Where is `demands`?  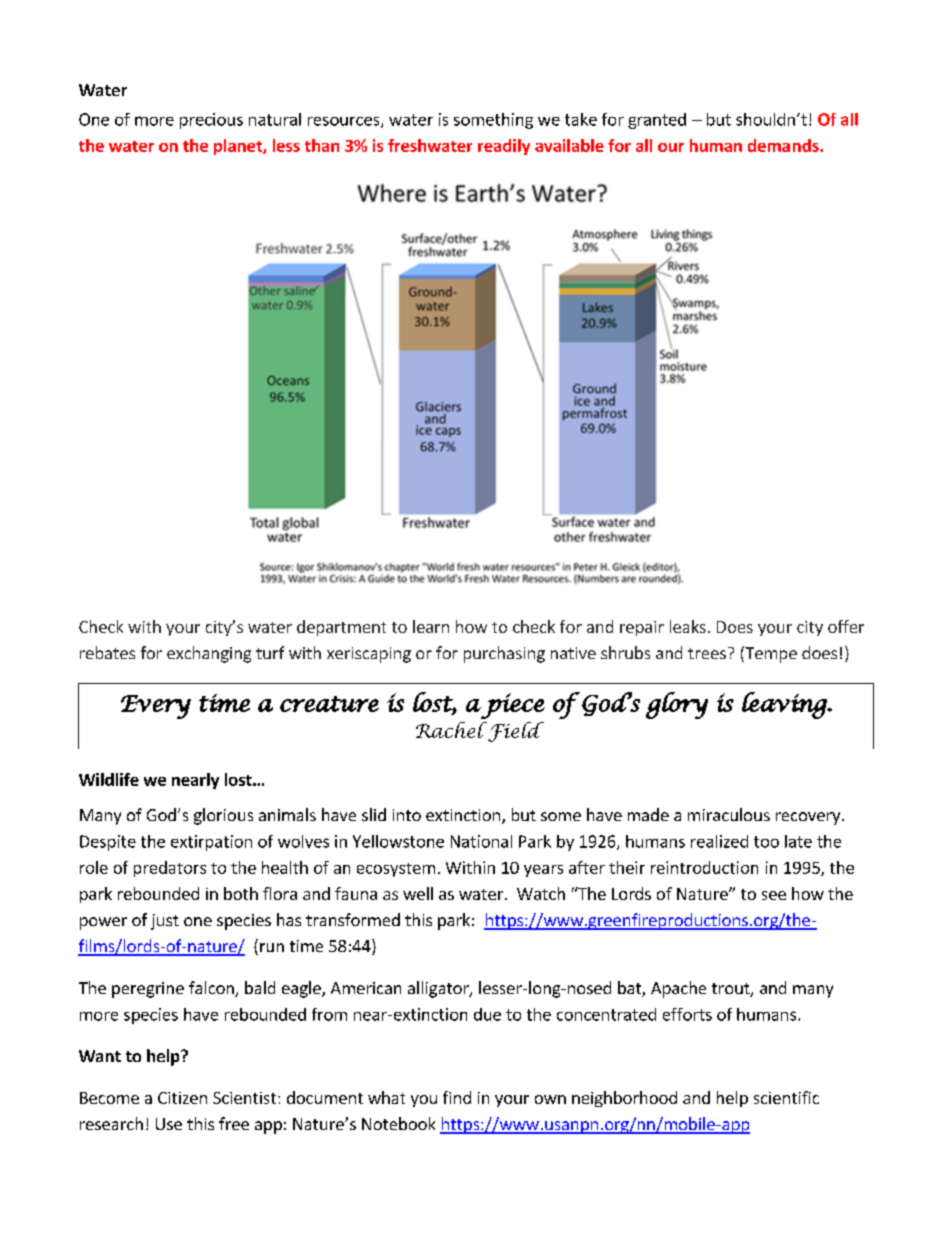
demands is located at coordinates (784, 145).
